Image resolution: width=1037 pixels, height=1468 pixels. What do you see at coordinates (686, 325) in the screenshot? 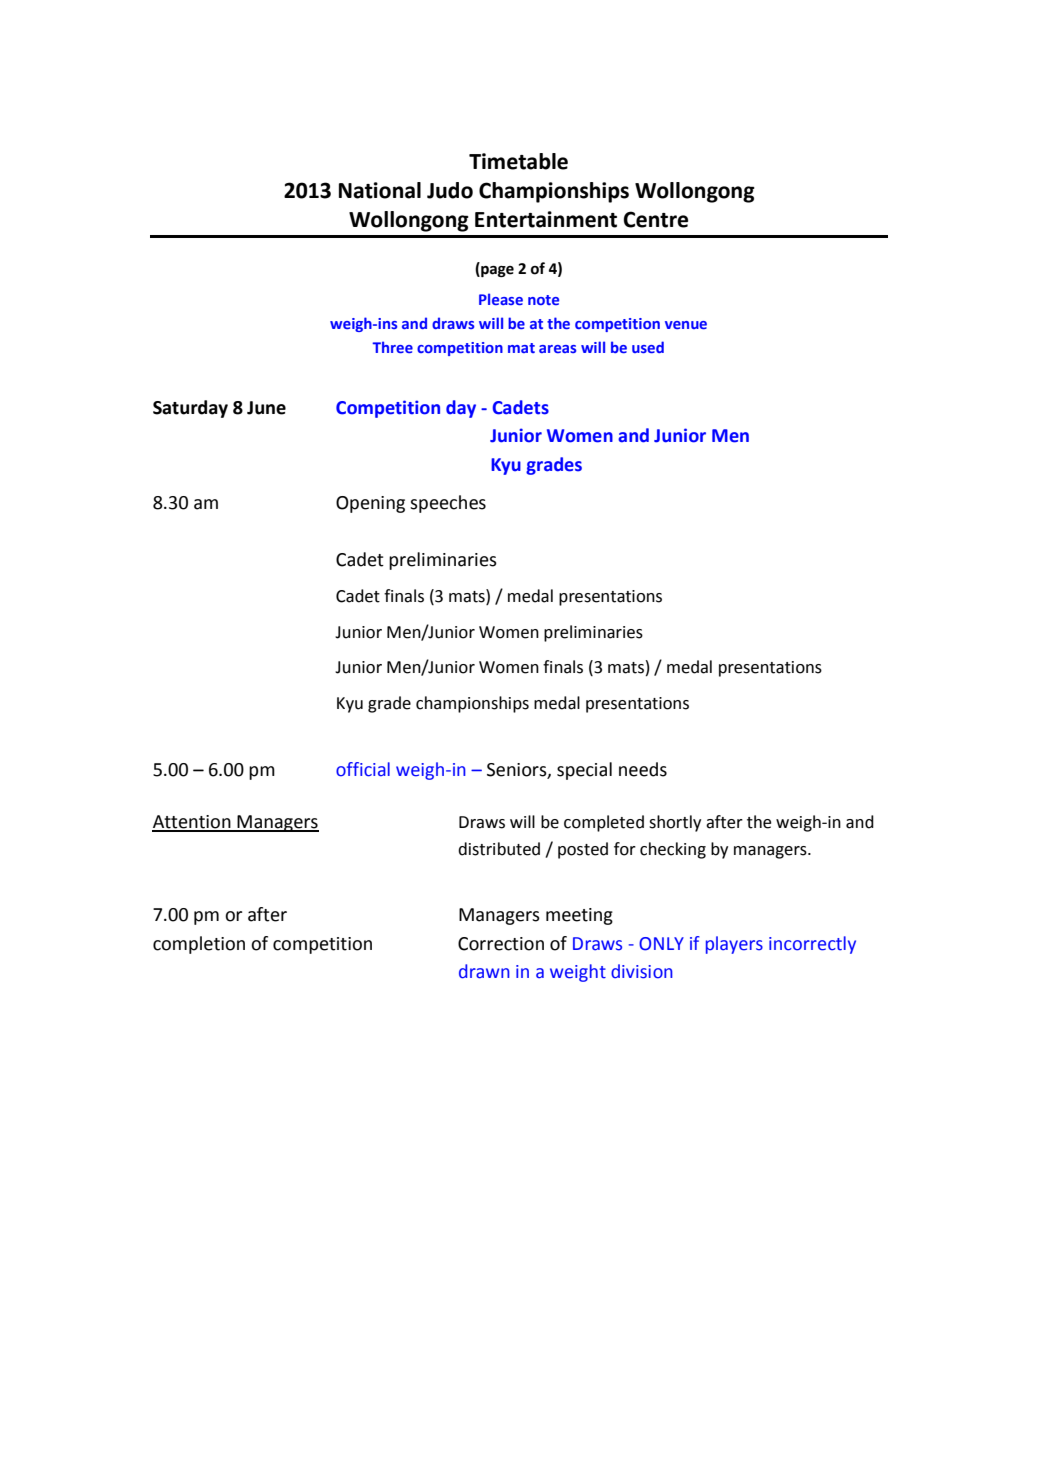
I see `venue` at bounding box center [686, 325].
